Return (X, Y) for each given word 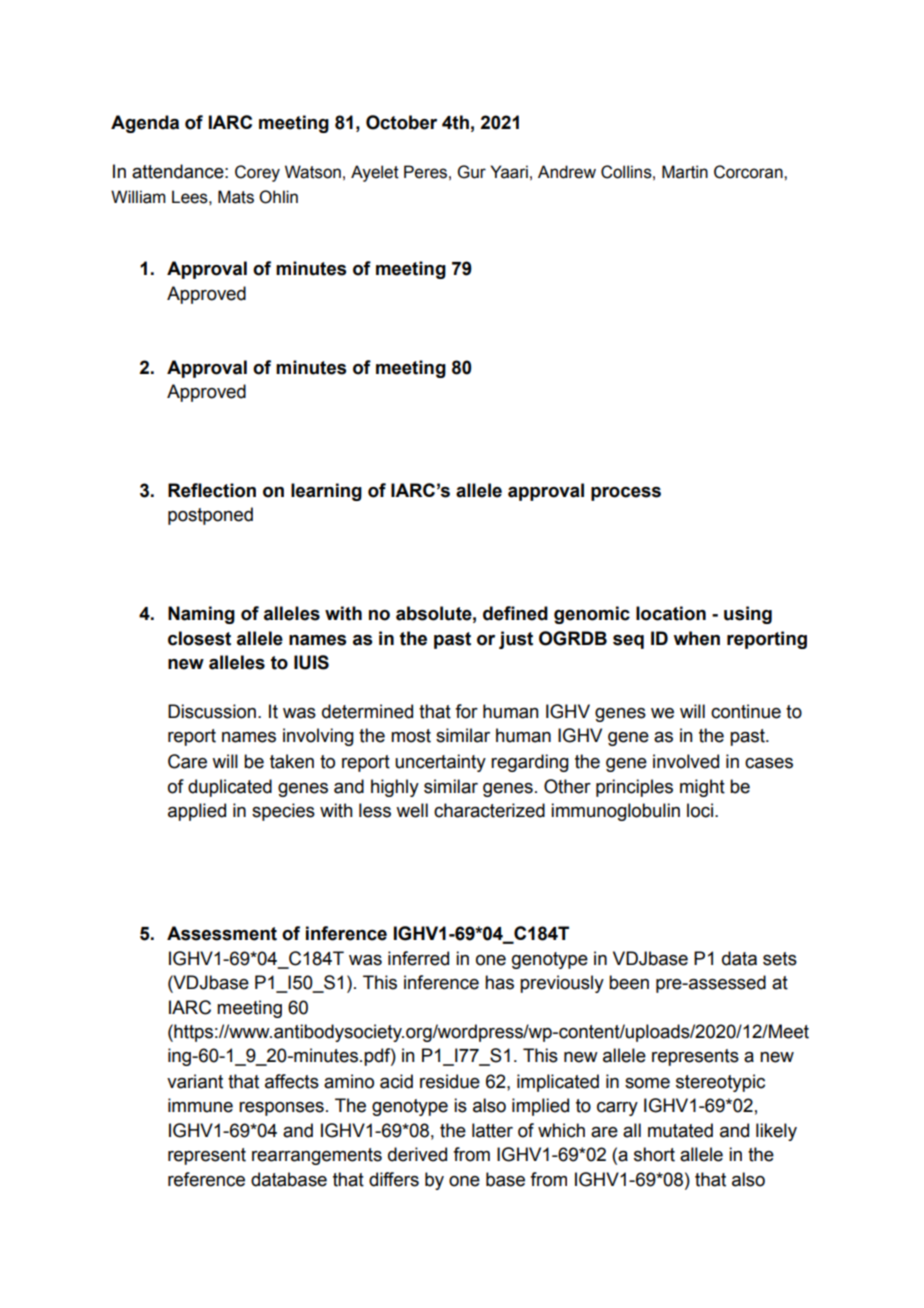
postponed (210, 516)
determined (367, 711)
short (654, 1154)
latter (492, 1130)
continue (746, 711)
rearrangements (317, 1156)
